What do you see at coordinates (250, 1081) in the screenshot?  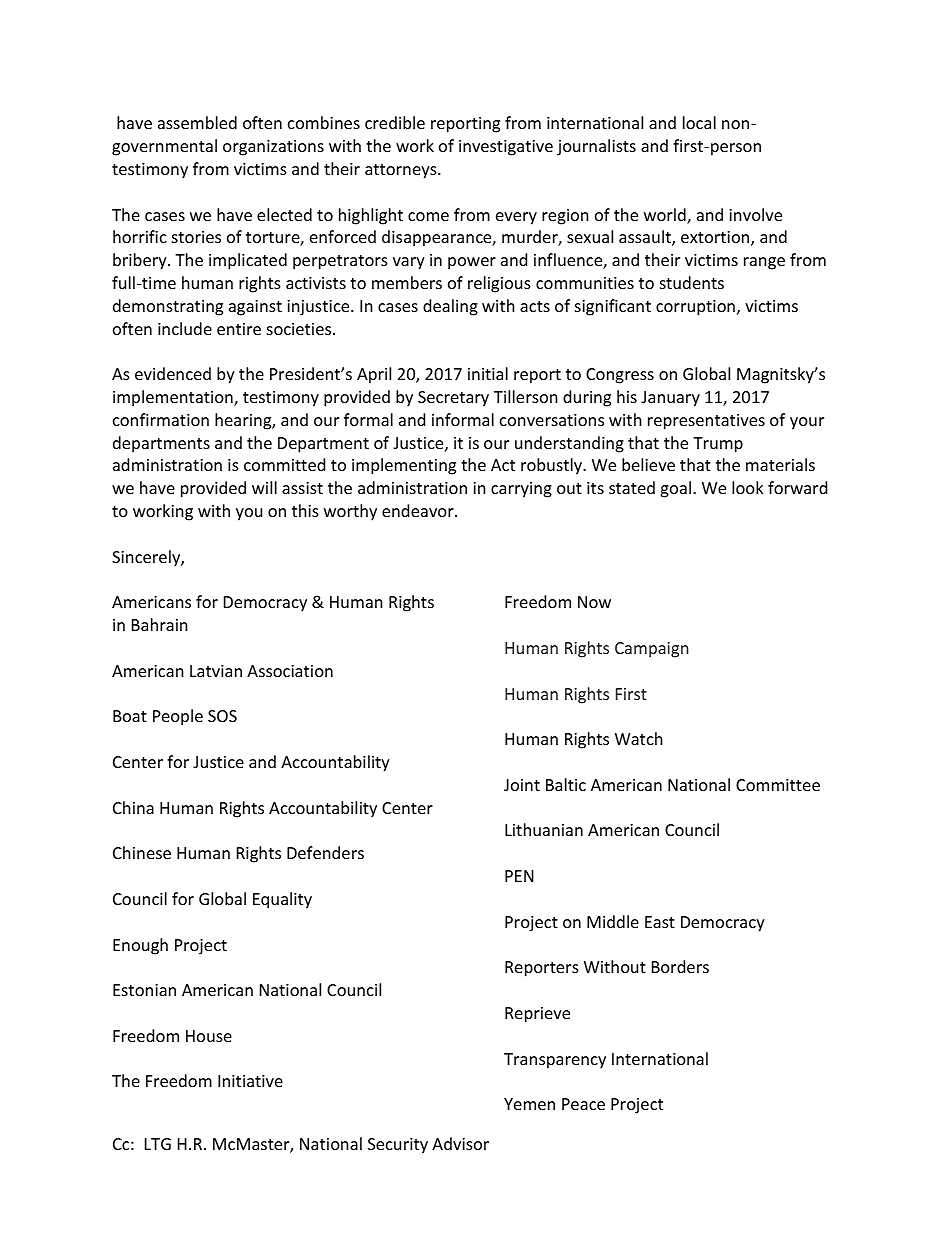 I see `Initiative` at bounding box center [250, 1081].
